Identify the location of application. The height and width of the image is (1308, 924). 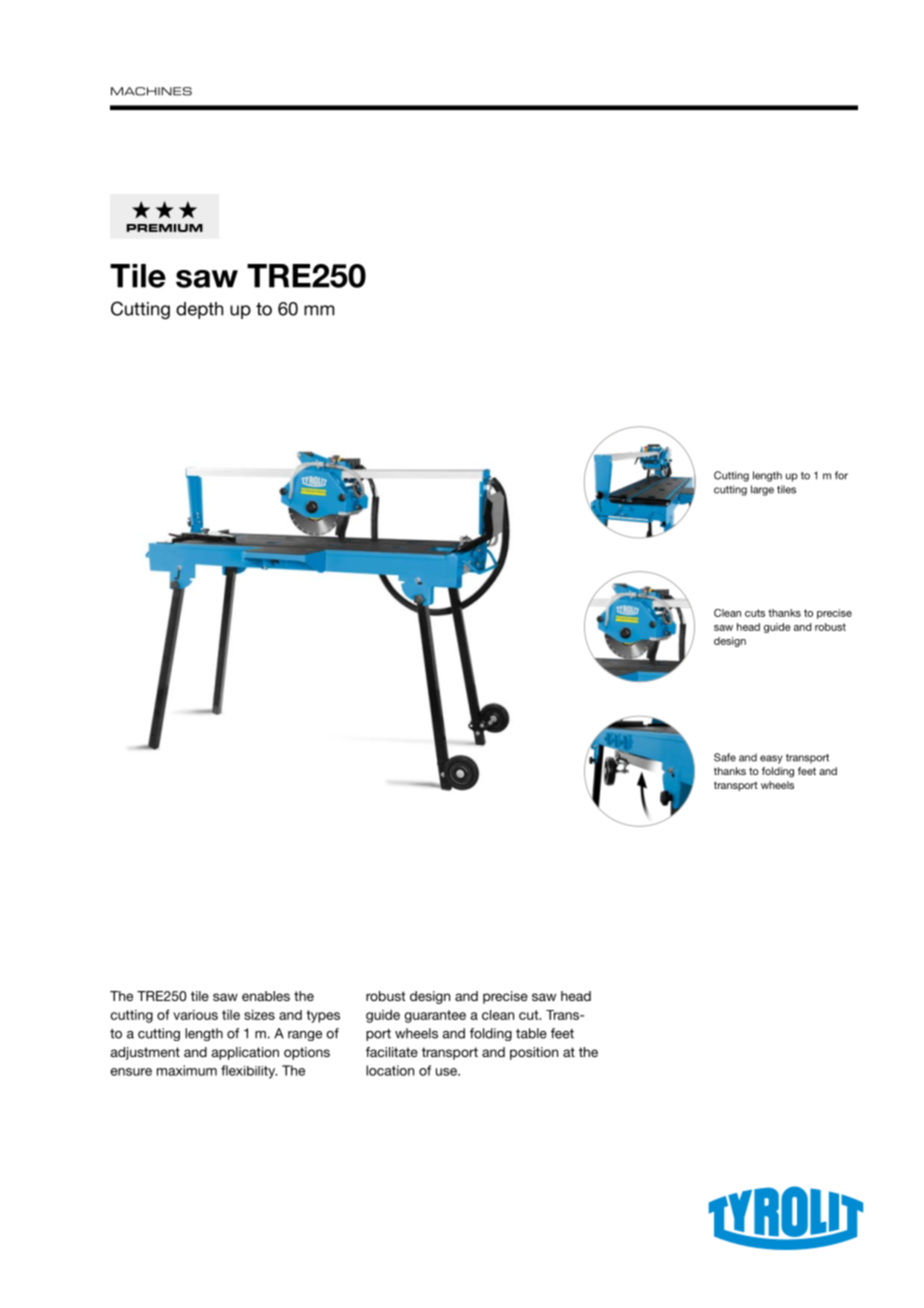
(245, 1053).
